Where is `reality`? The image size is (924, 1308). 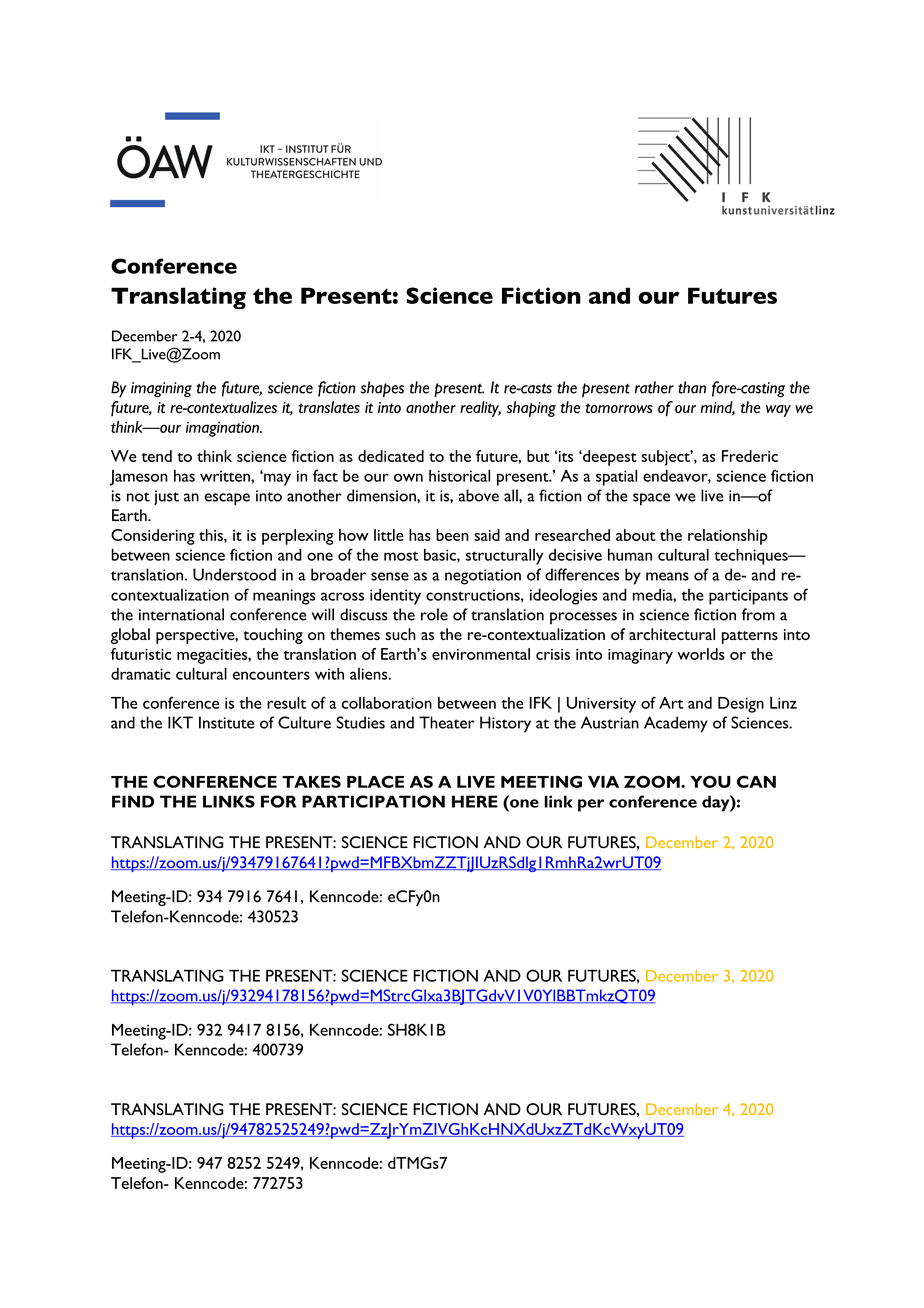
reality is located at coordinates (480, 409).
